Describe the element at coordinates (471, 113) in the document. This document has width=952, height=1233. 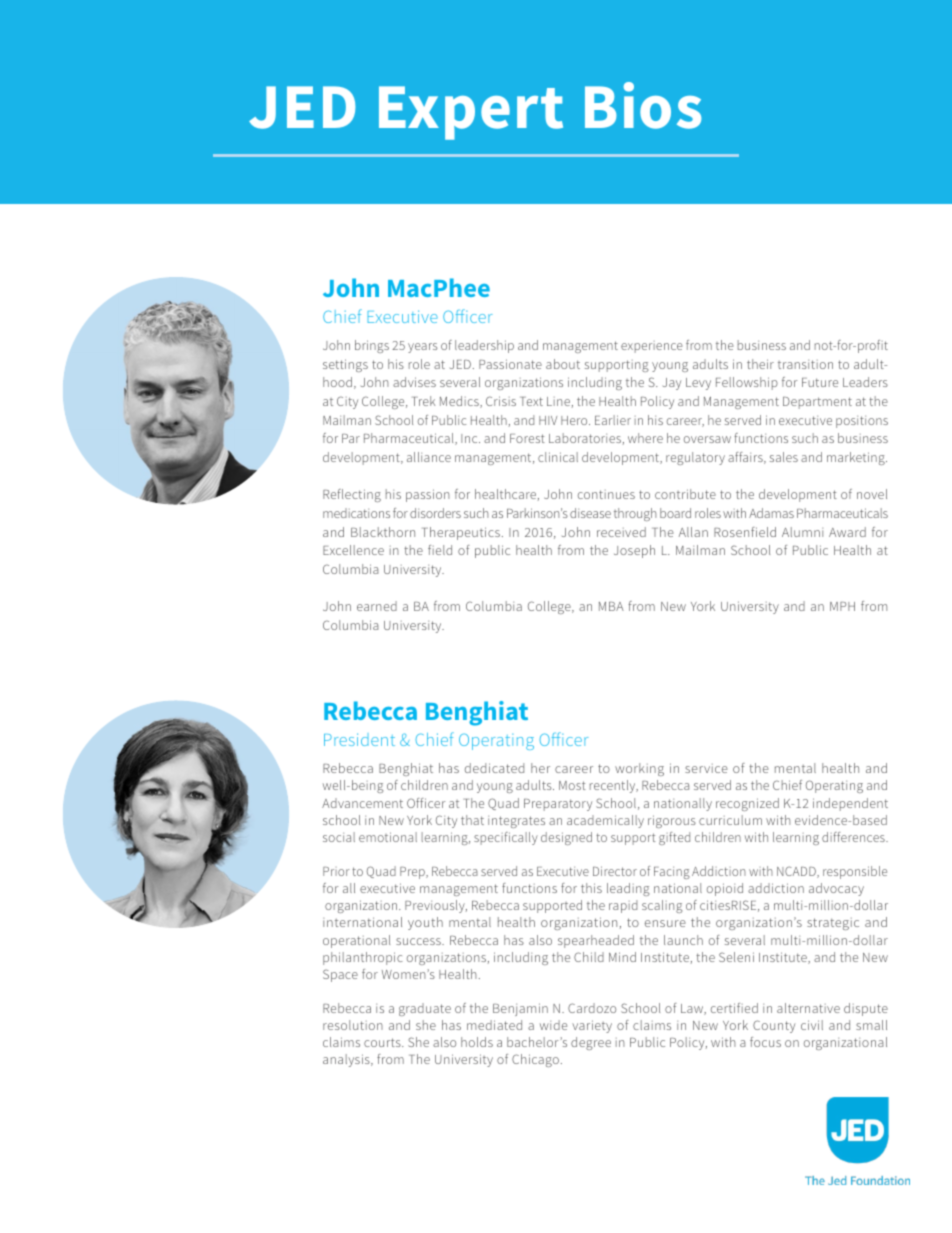
I see `Expert` at that location.
